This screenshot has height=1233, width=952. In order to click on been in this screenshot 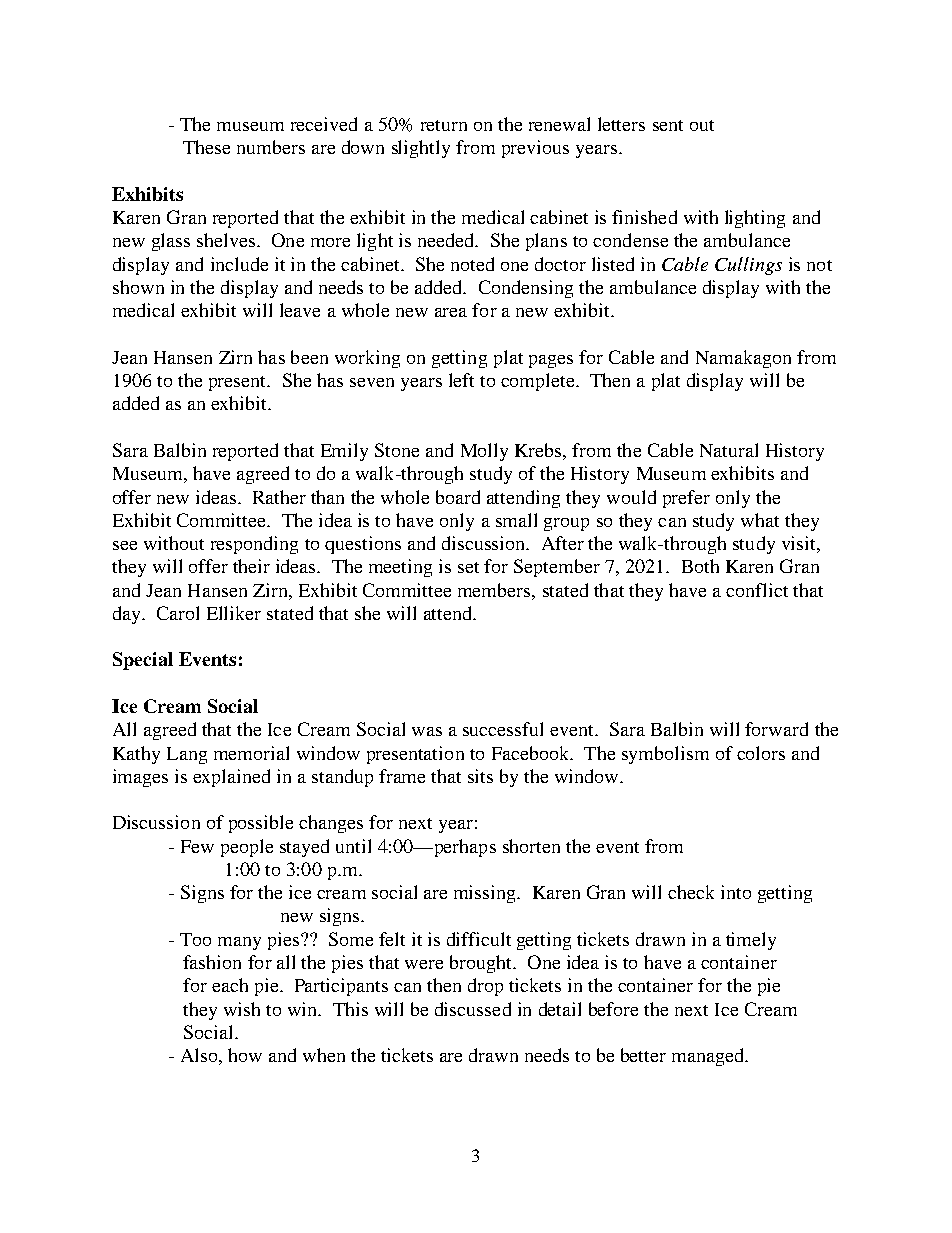, I will do `click(309, 357)`.
